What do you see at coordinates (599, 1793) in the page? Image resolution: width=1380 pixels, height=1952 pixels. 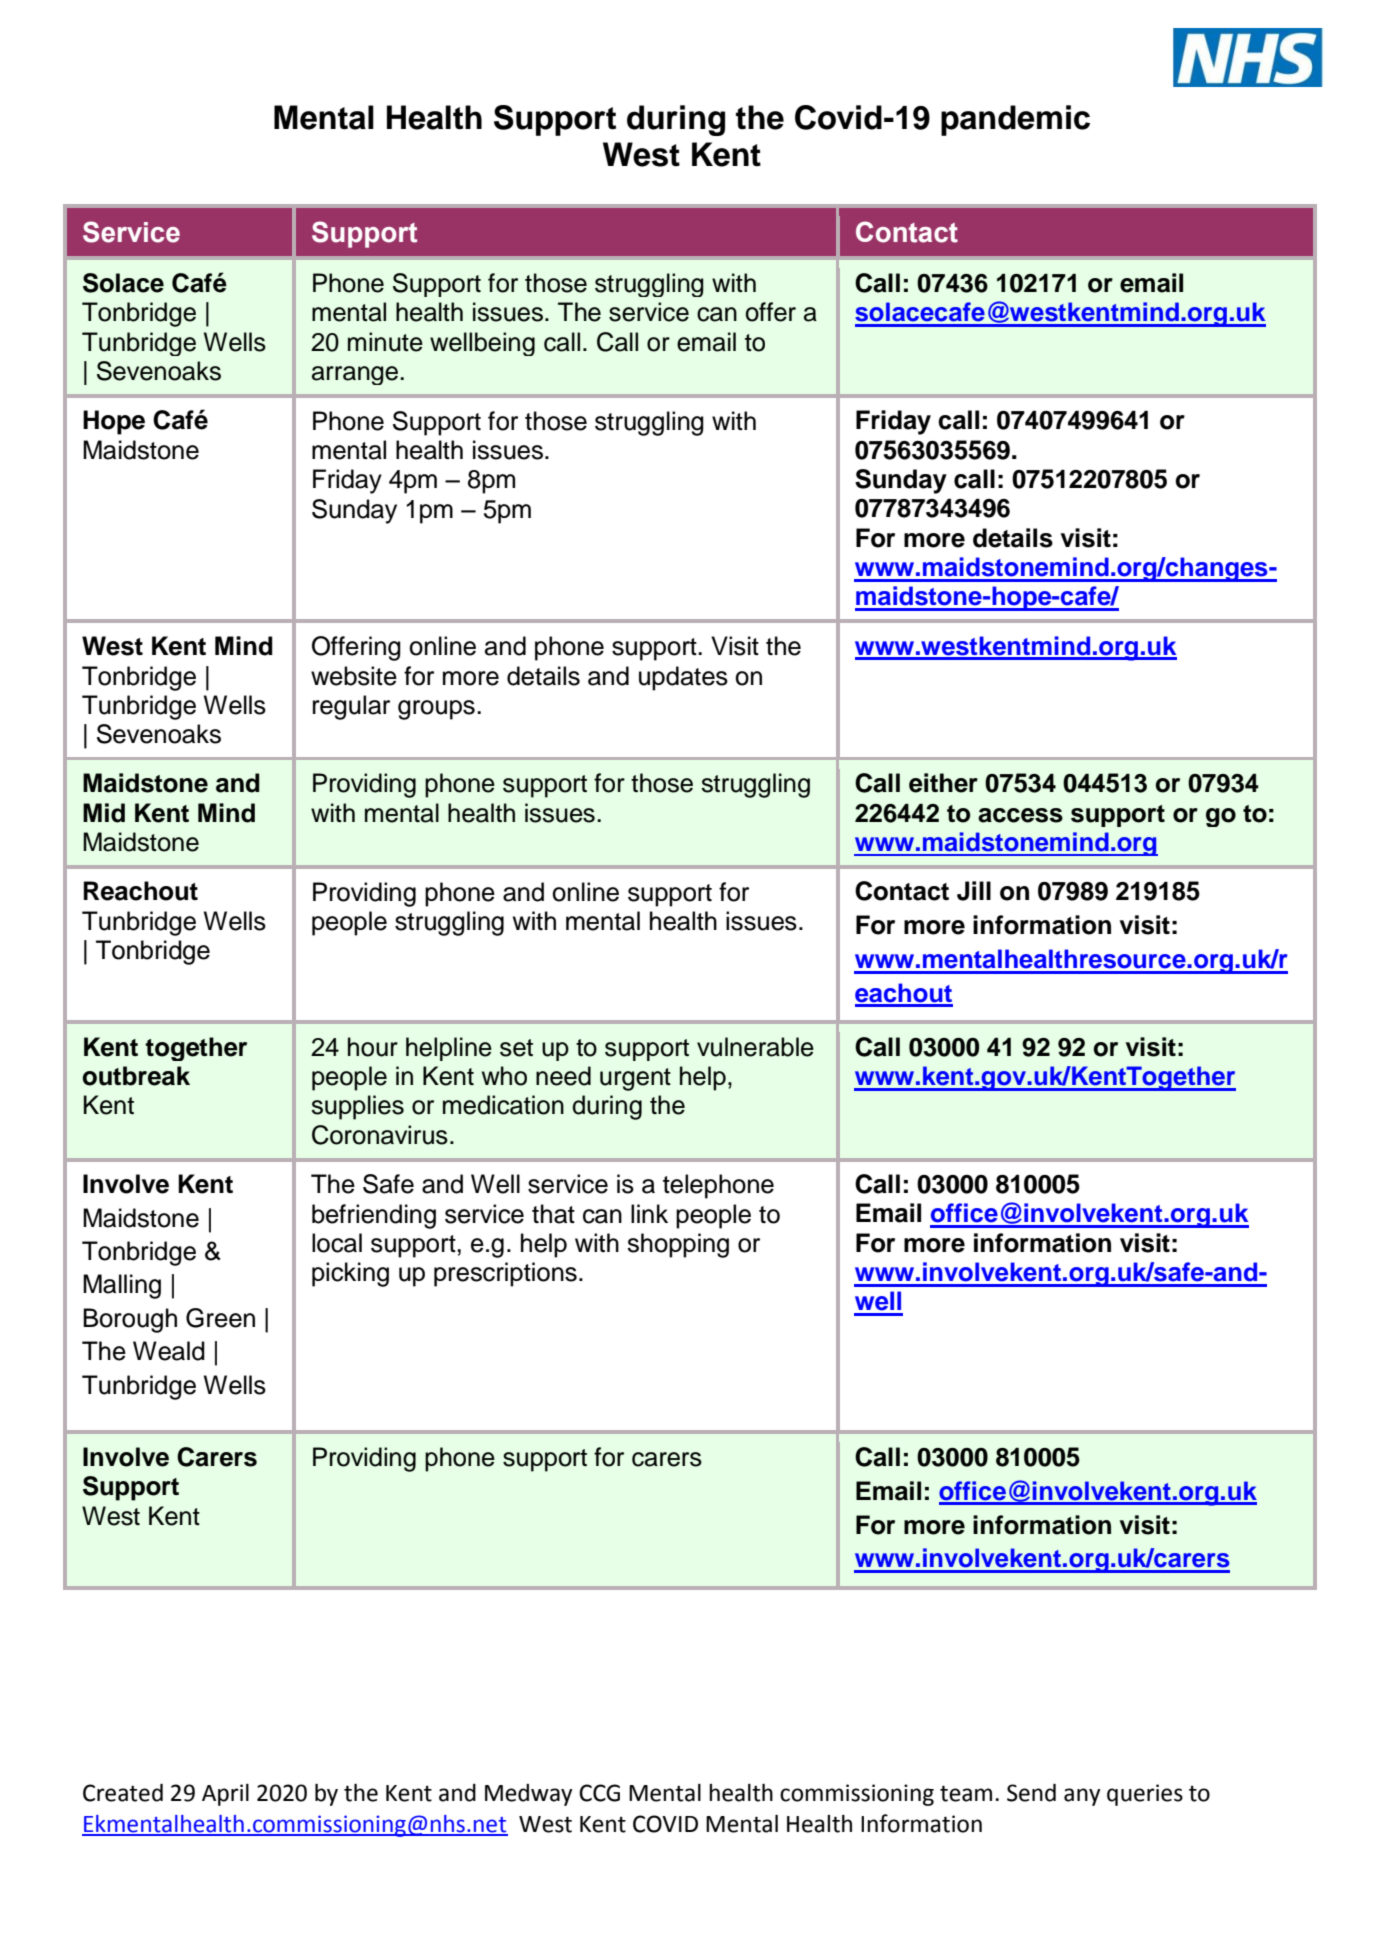 I see `CCG` at bounding box center [599, 1793].
